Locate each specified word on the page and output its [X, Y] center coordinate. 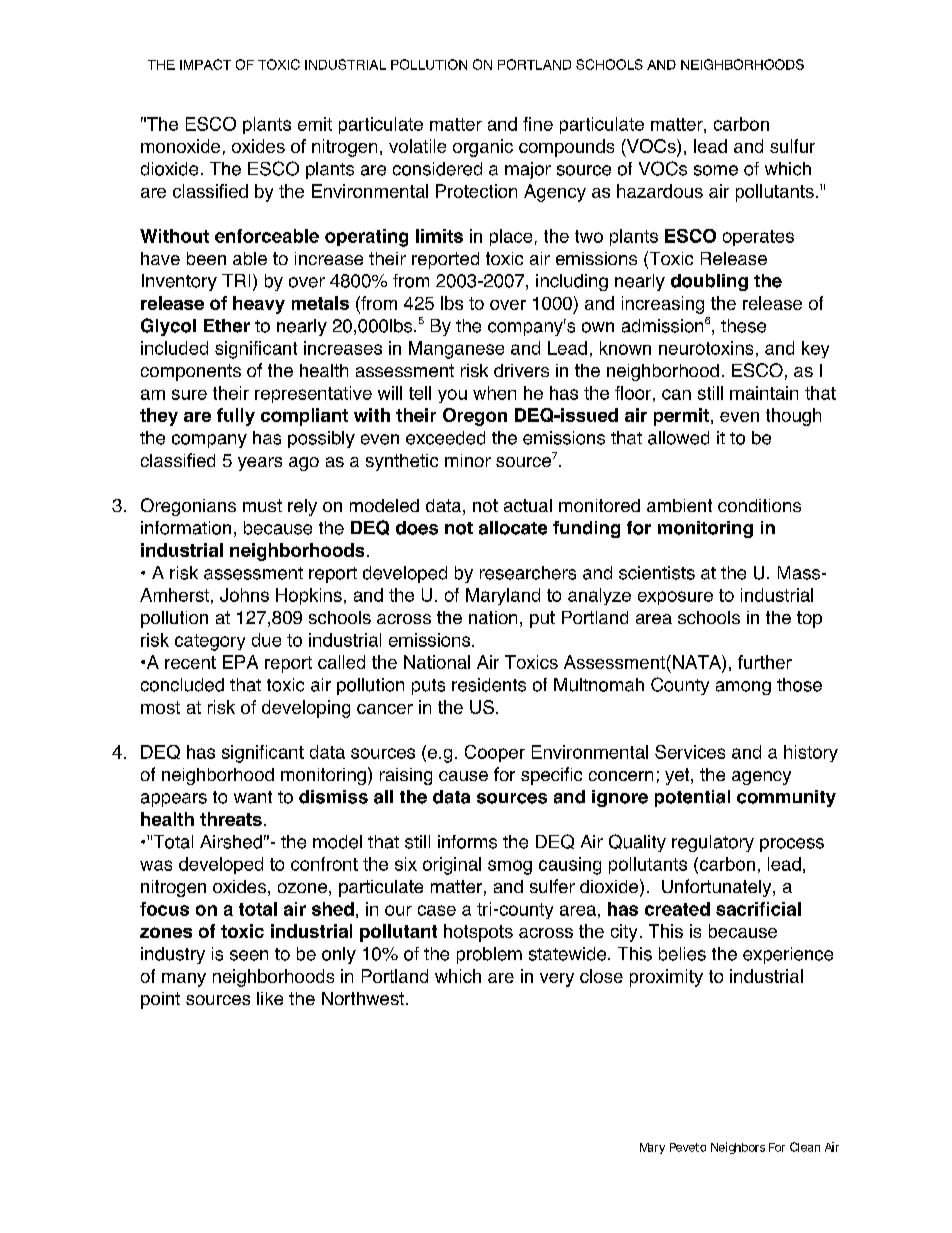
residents [489, 685]
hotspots [478, 933]
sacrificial [758, 909]
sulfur [792, 146]
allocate [513, 528]
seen [249, 955]
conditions [759, 505]
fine [538, 124]
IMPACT [205, 64]
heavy [259, 305]
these [743, 326]
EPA [240, 662]
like [270, 998]
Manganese [456, 350]
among [743, 688]
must [262, 505]
